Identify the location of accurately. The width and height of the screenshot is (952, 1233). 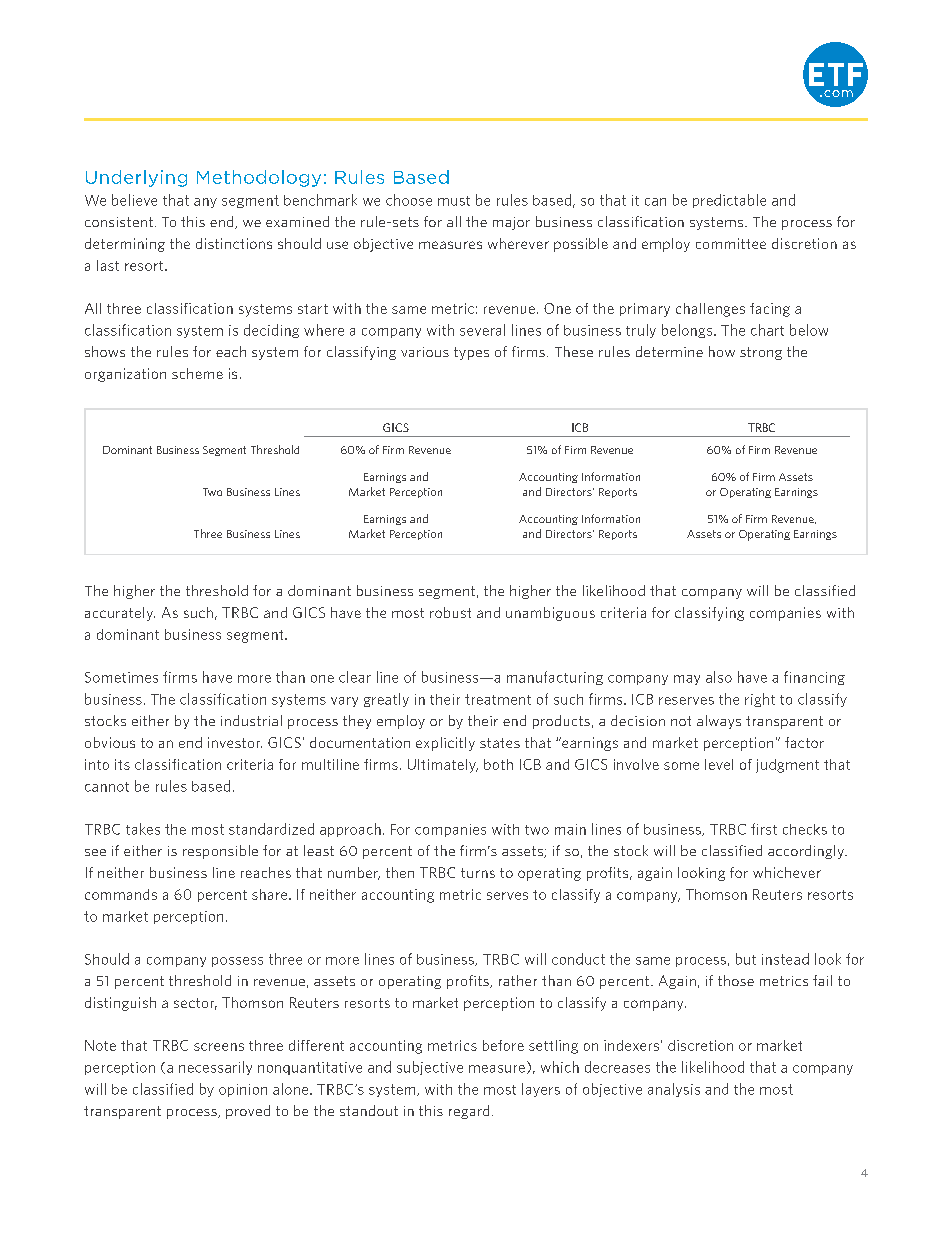
(120, 614).
